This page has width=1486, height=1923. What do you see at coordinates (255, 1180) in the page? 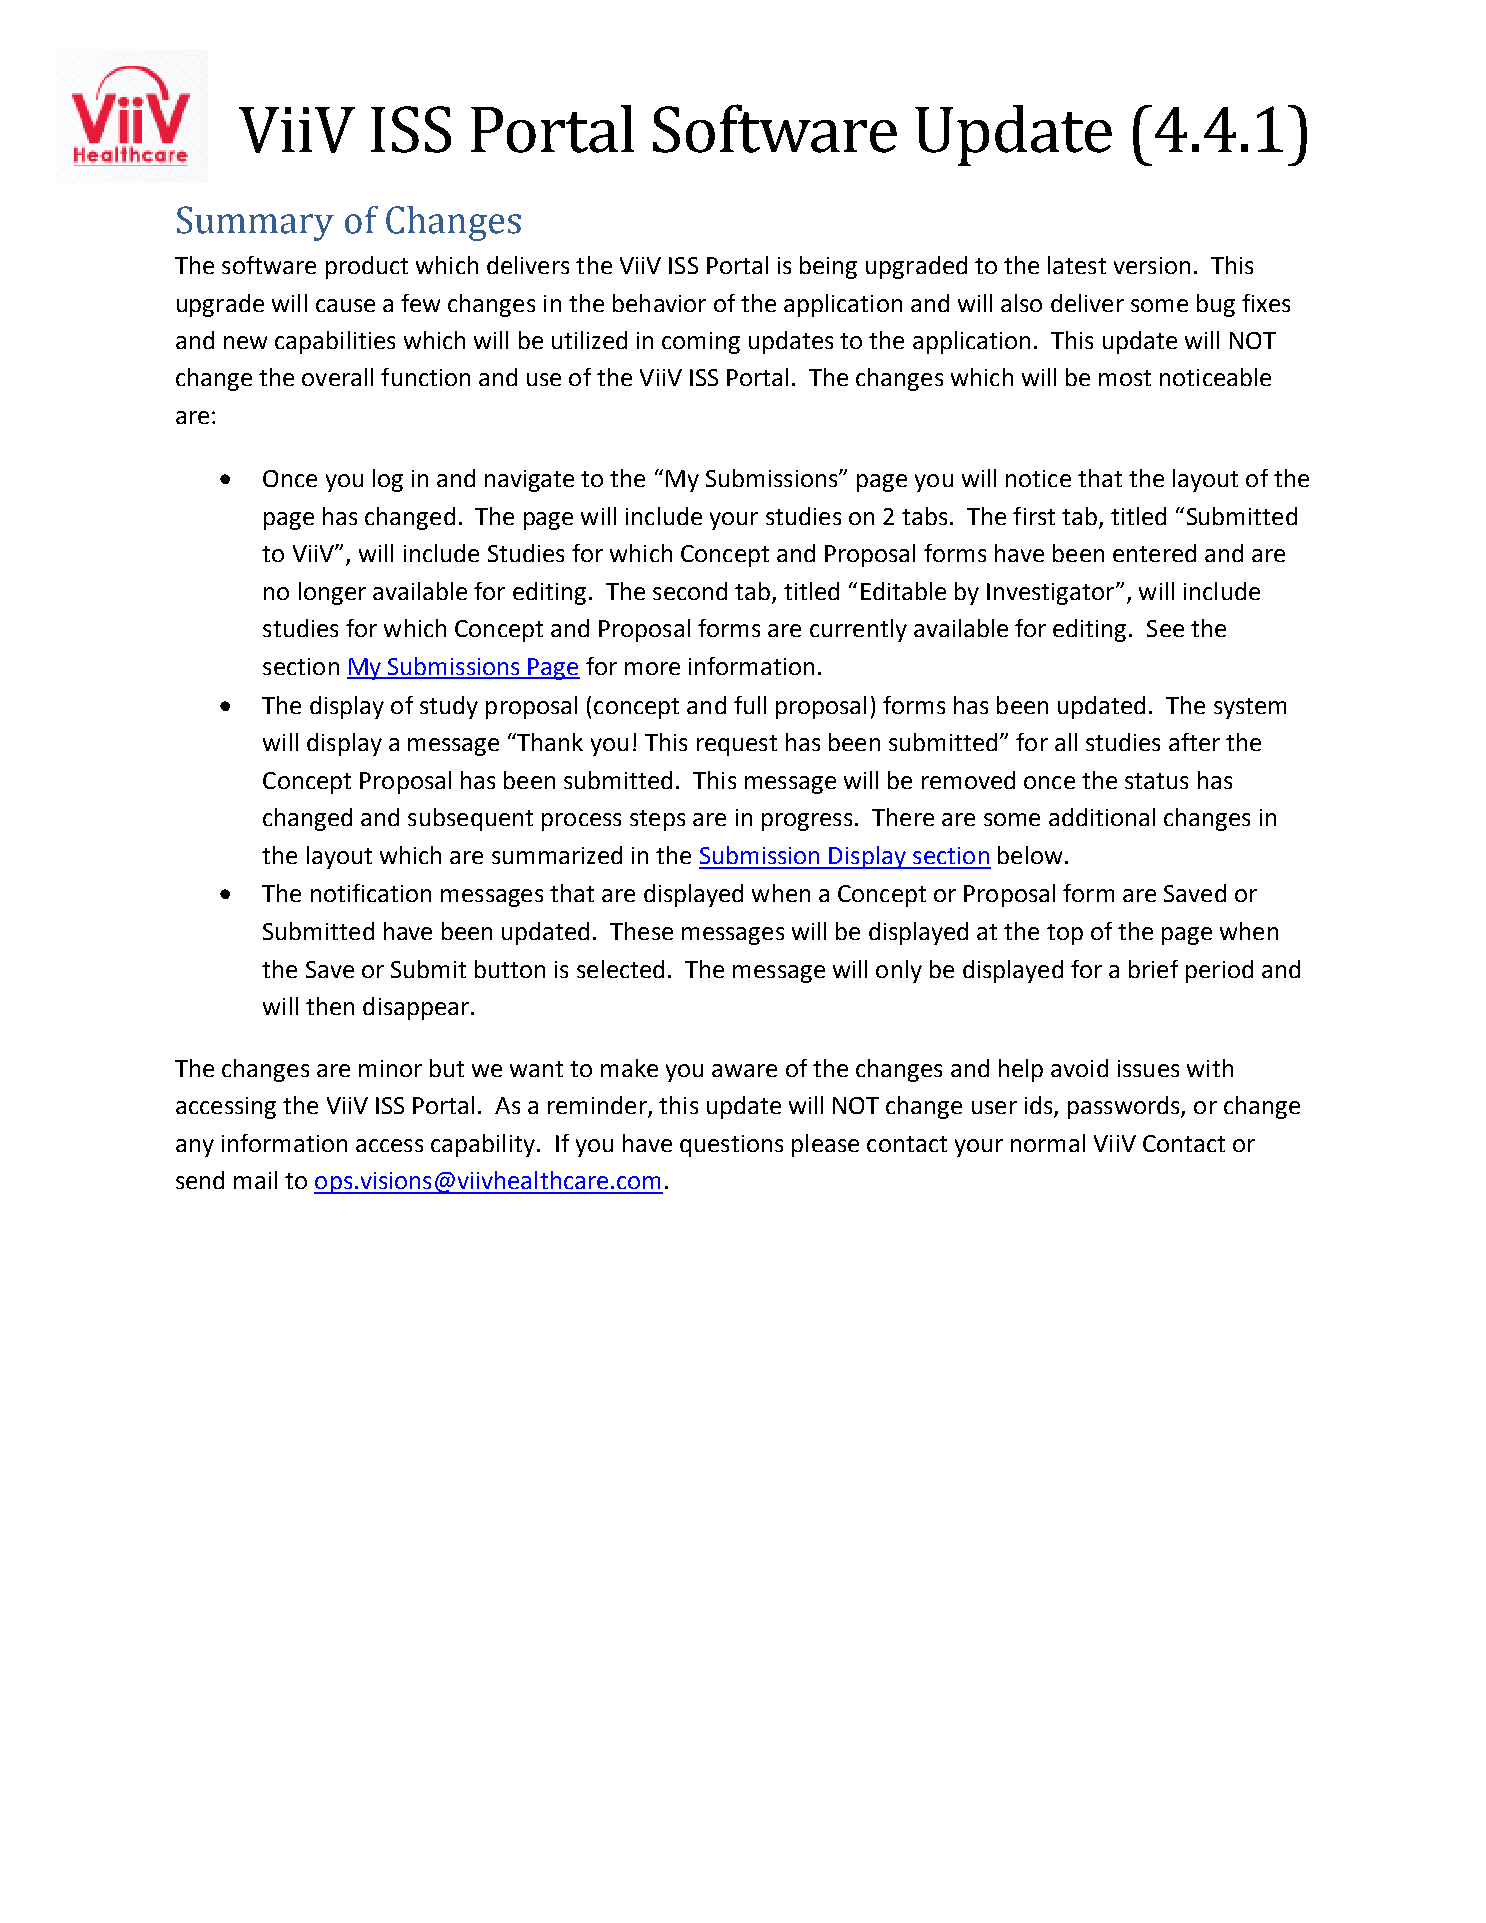
I see `mail` at bounding box center [255, 1180].
